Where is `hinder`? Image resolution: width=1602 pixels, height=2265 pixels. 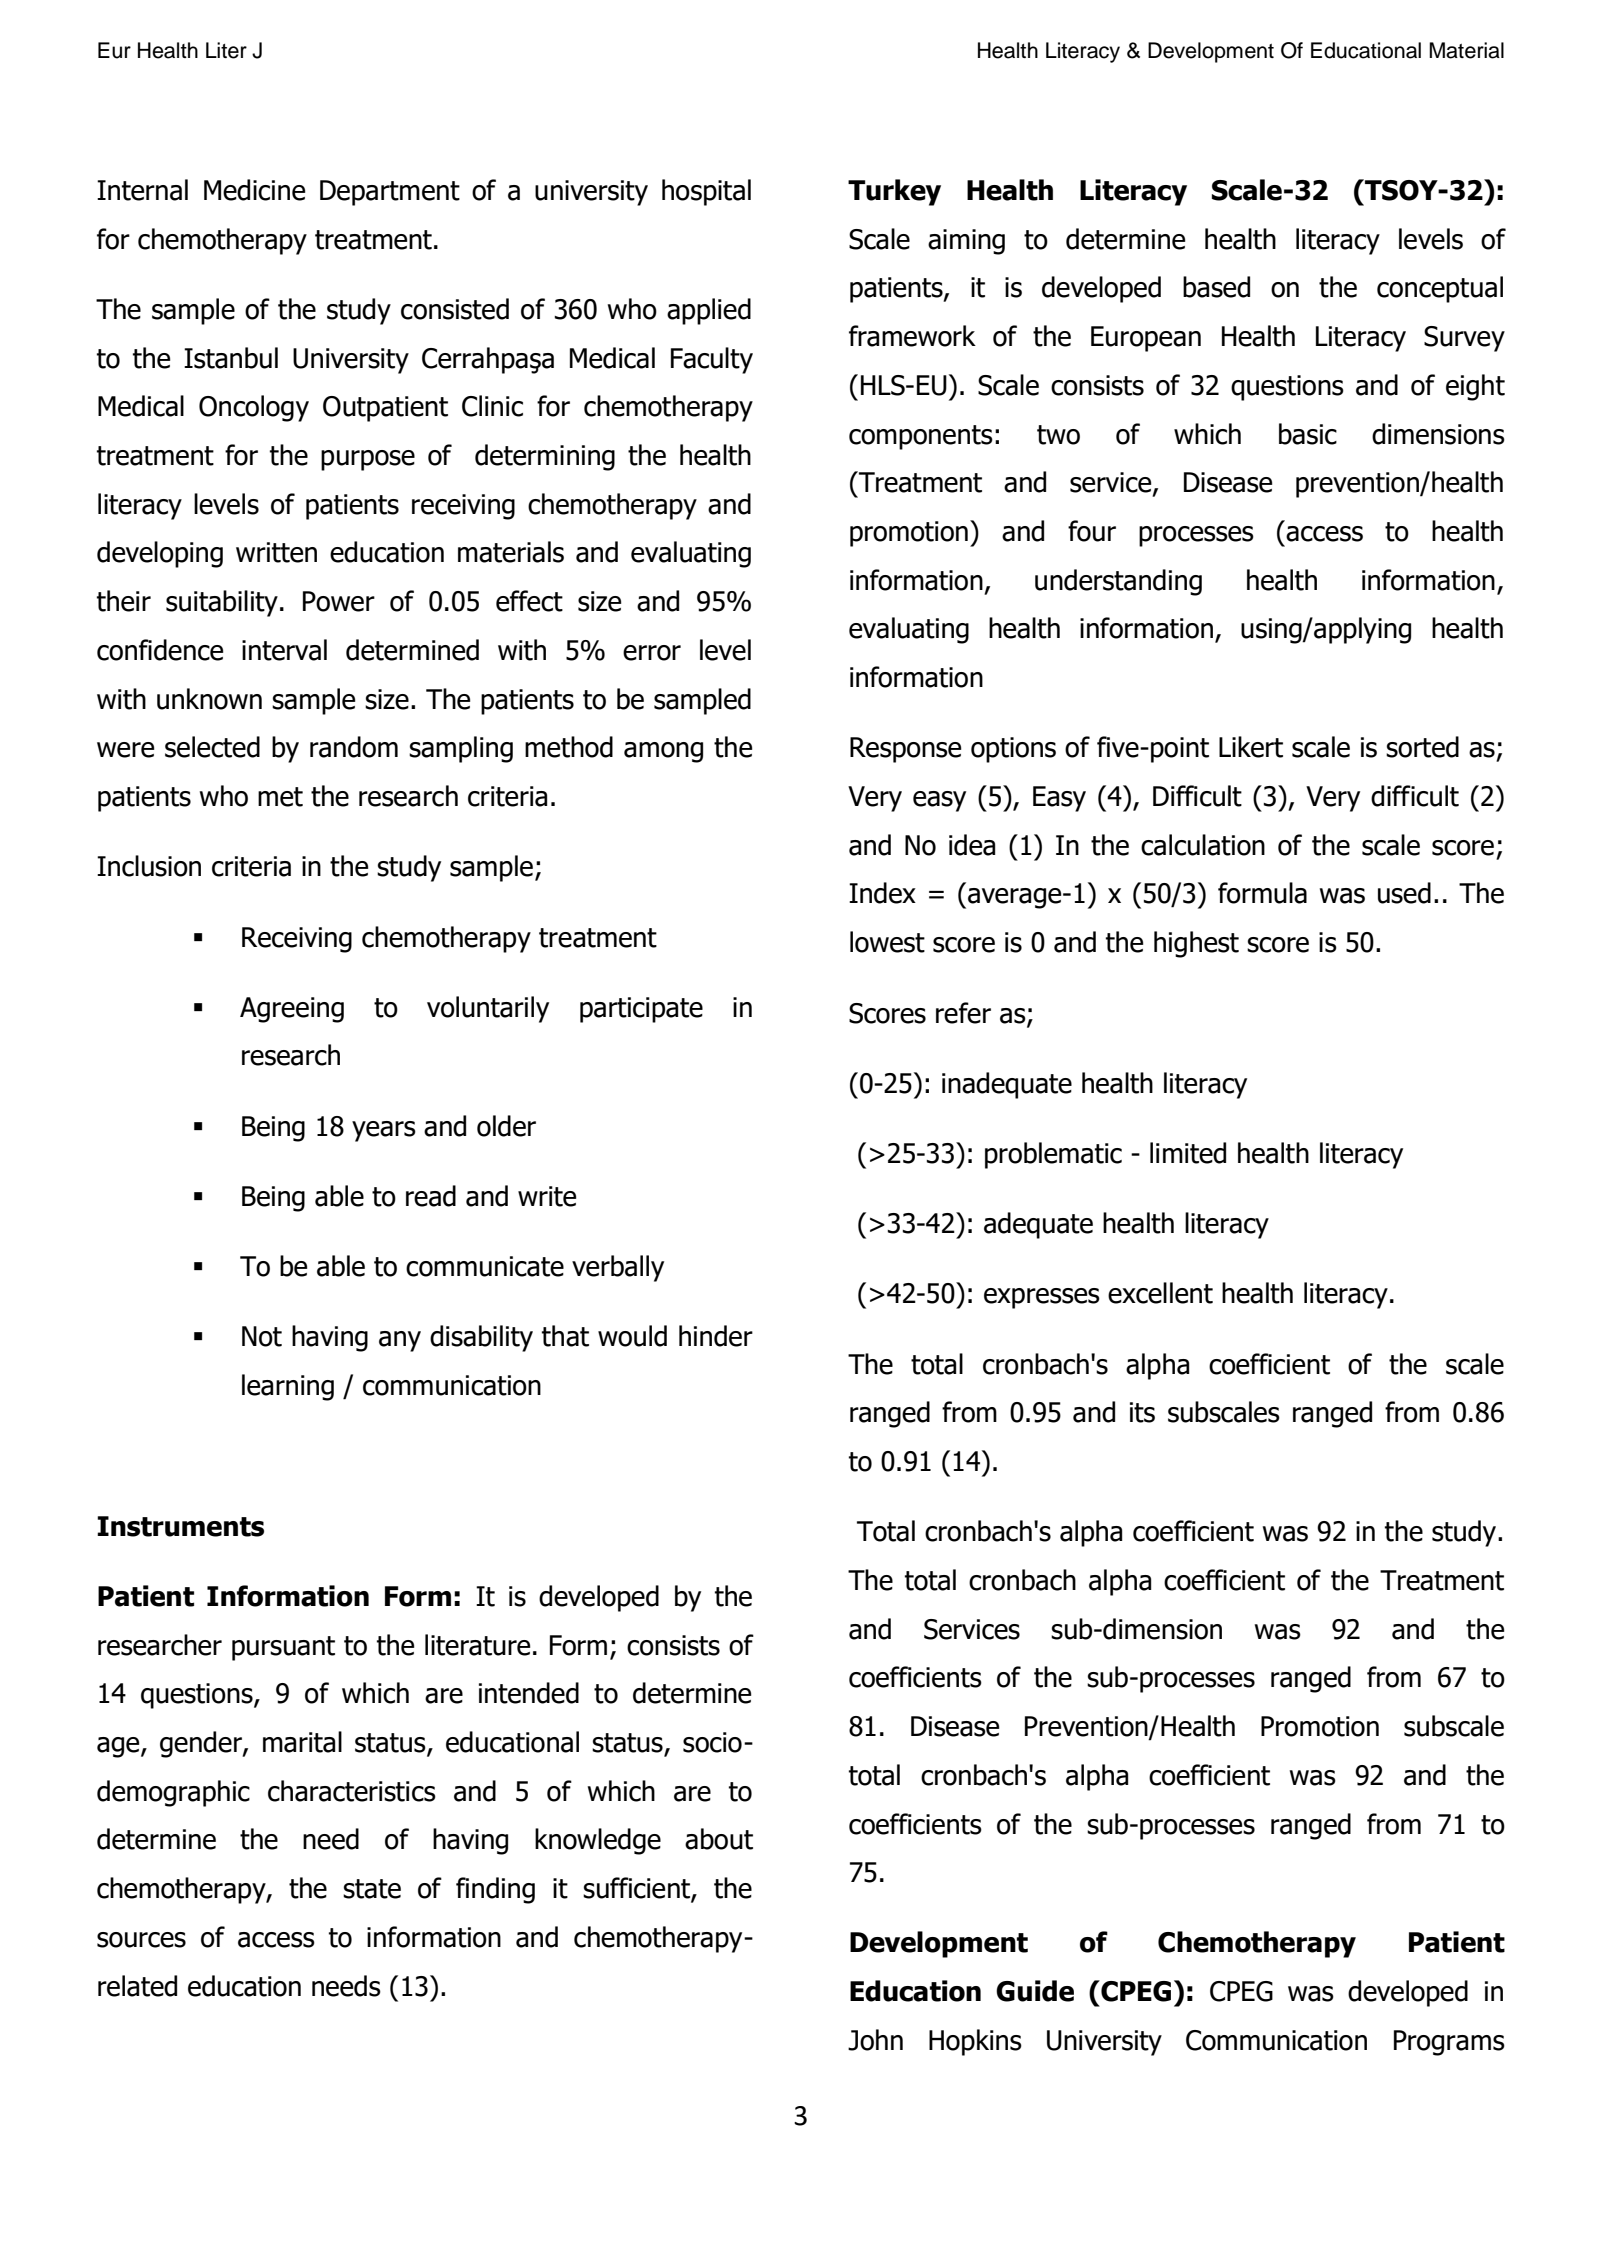
hinder is located at coordinates (716, 1336).
